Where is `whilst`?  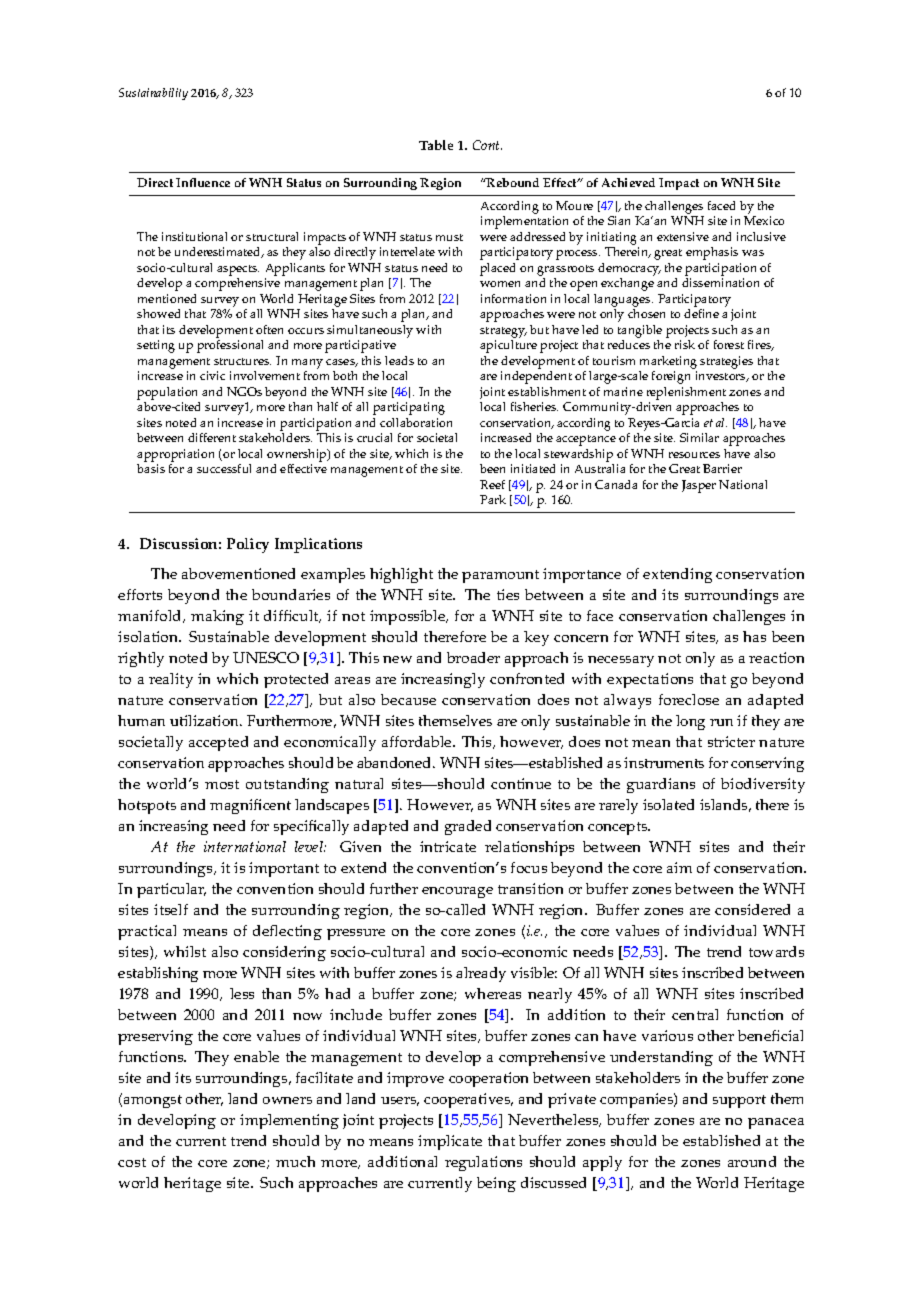
whilst is located at coordinates (185, 951).
